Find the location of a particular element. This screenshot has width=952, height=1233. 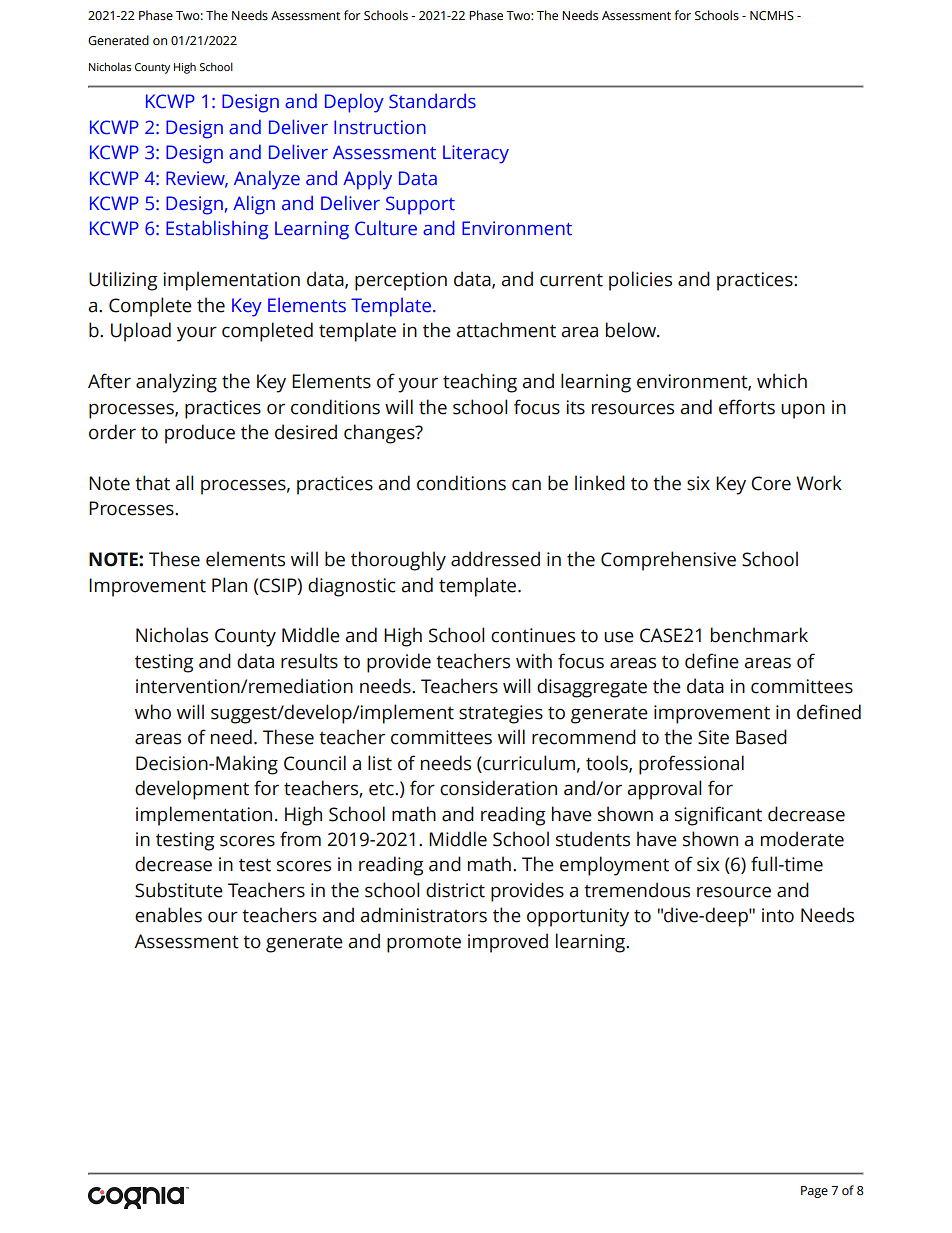

Analyze is located at coordinates (267, 180).
